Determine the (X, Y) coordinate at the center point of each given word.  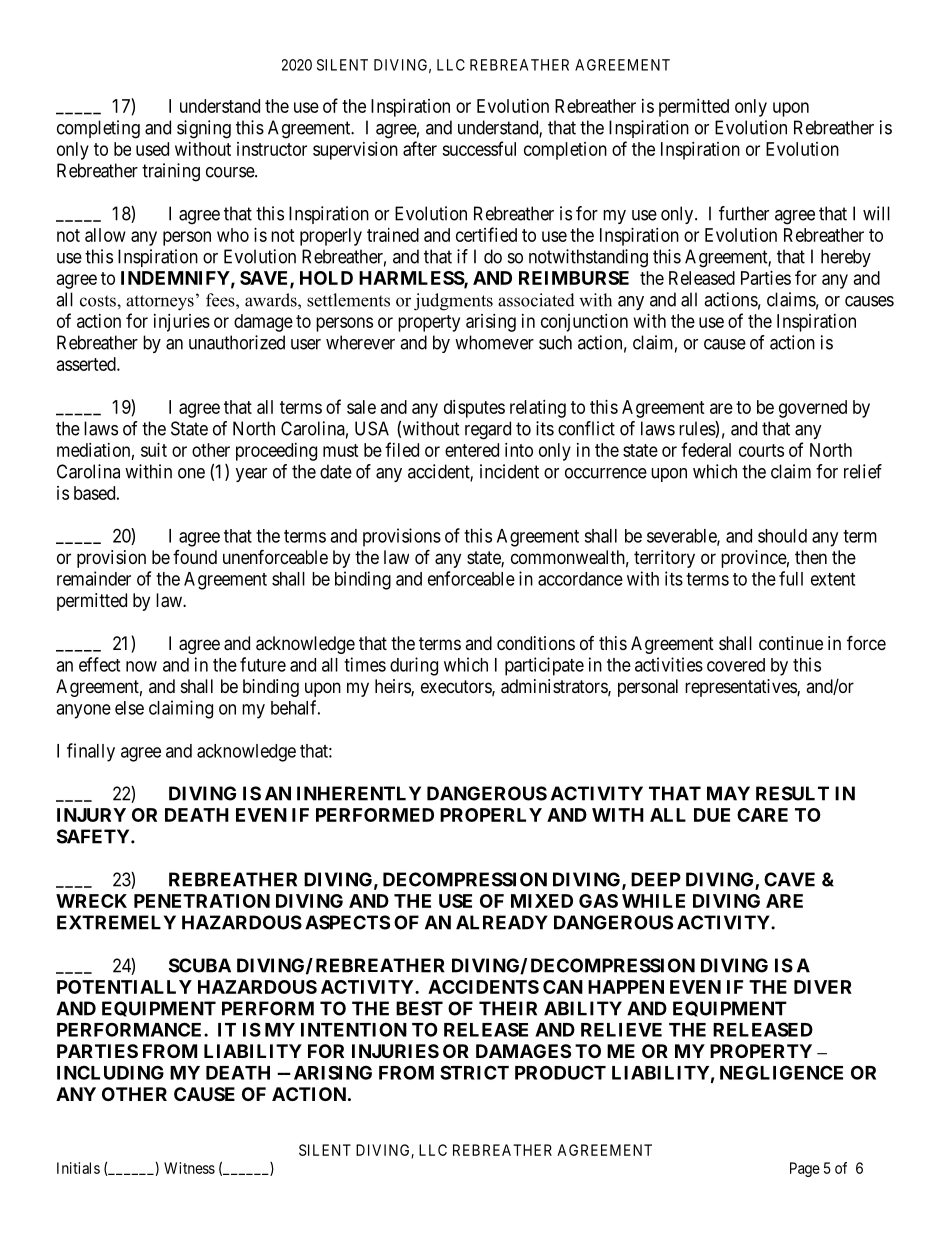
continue (791, 643)
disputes (474, 409)
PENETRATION (202, 901)
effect (99, 664)
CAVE (789, 879)
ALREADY (502, 922)
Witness (189, 1168)
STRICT (474, 1072)
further (744, 213)
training (171, 172)
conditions (536, 643)
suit (154, 450)
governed (813, 409)
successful (479, 148)
